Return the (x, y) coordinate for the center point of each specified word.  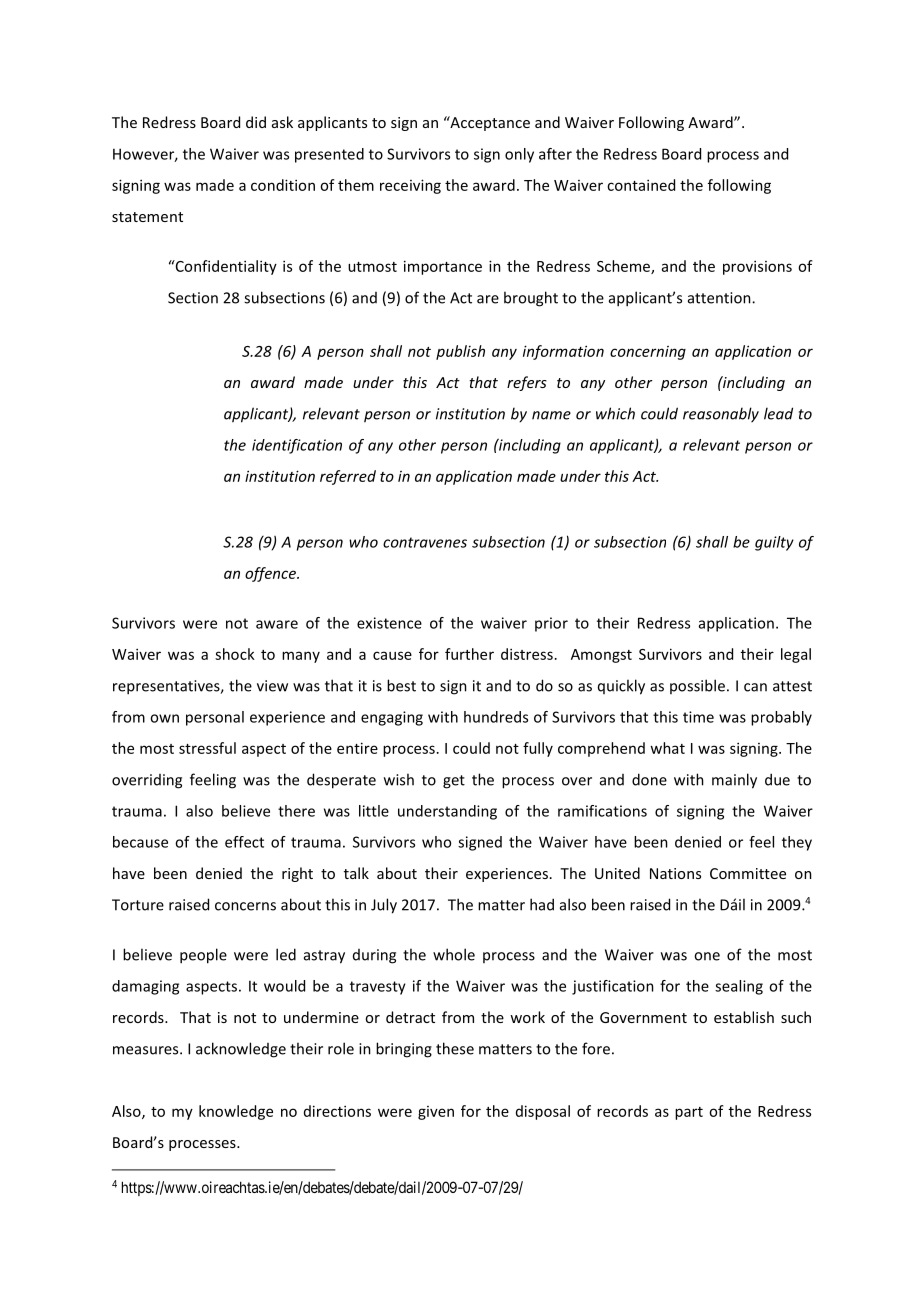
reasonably (721, 415)
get (454, 782)
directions (337, 1111)
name (551, 415)
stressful (207, 748)
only (519, 155)
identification (297, 446)
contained (641, 185)
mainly (734, 781)
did (256, 122)
